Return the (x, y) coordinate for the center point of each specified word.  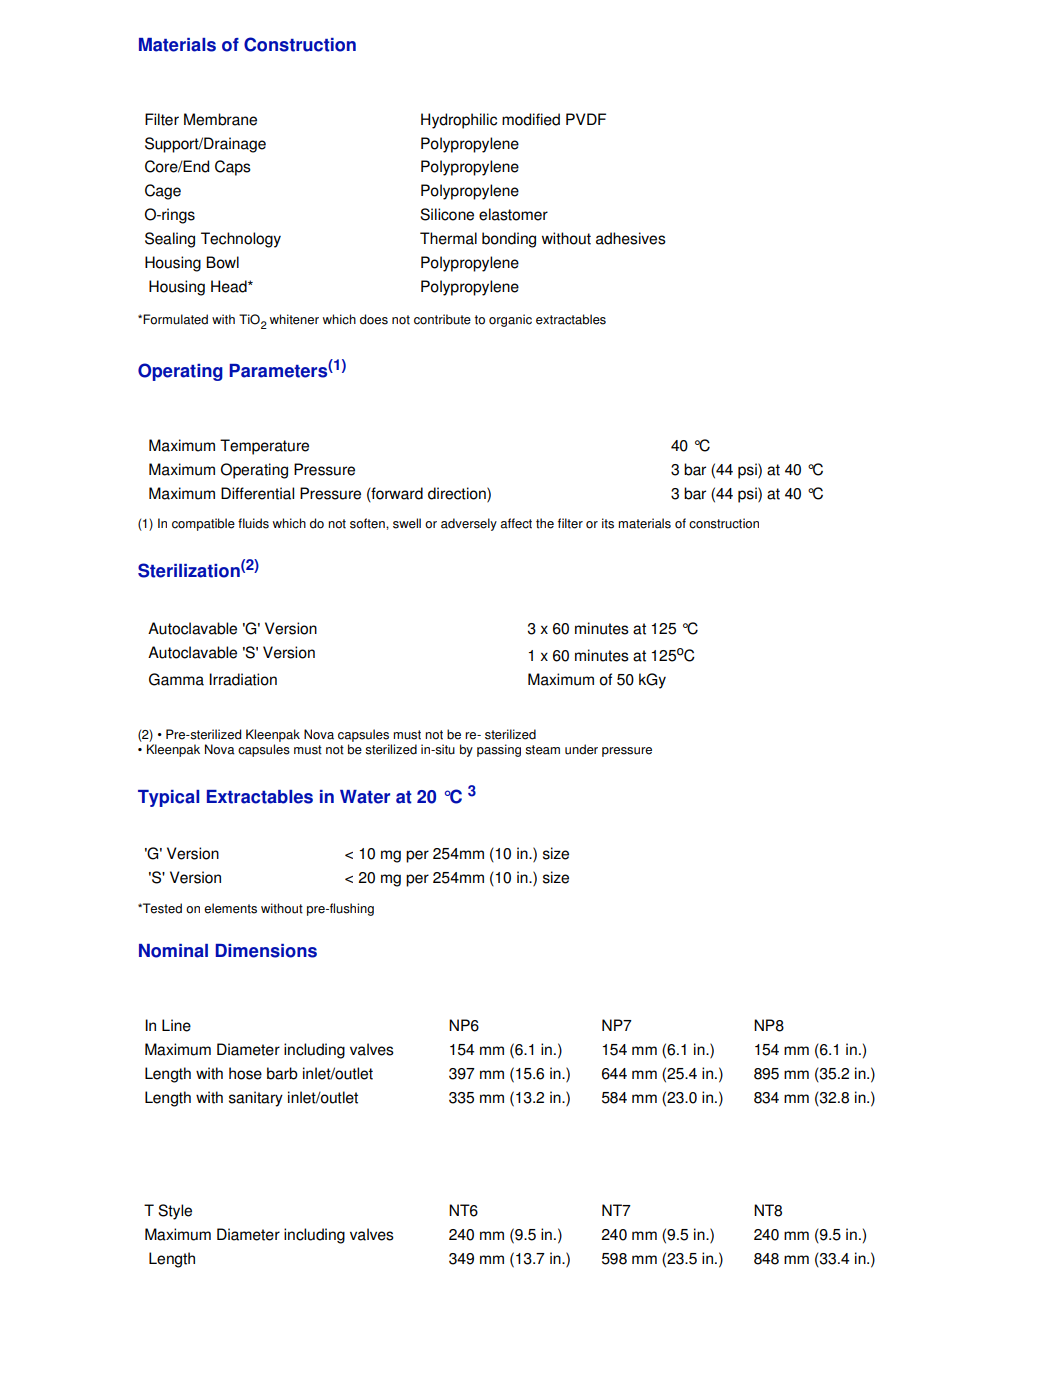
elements (230, 908)
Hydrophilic (459, 121)
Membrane (220, 119)
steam (542, 750)
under (581, 749)
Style (175, 1212)
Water (365, 797)
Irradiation (243, 679)
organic (510, 320)
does (374, 319)
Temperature (264, 447)
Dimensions (266, 951)
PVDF (586, 119)
